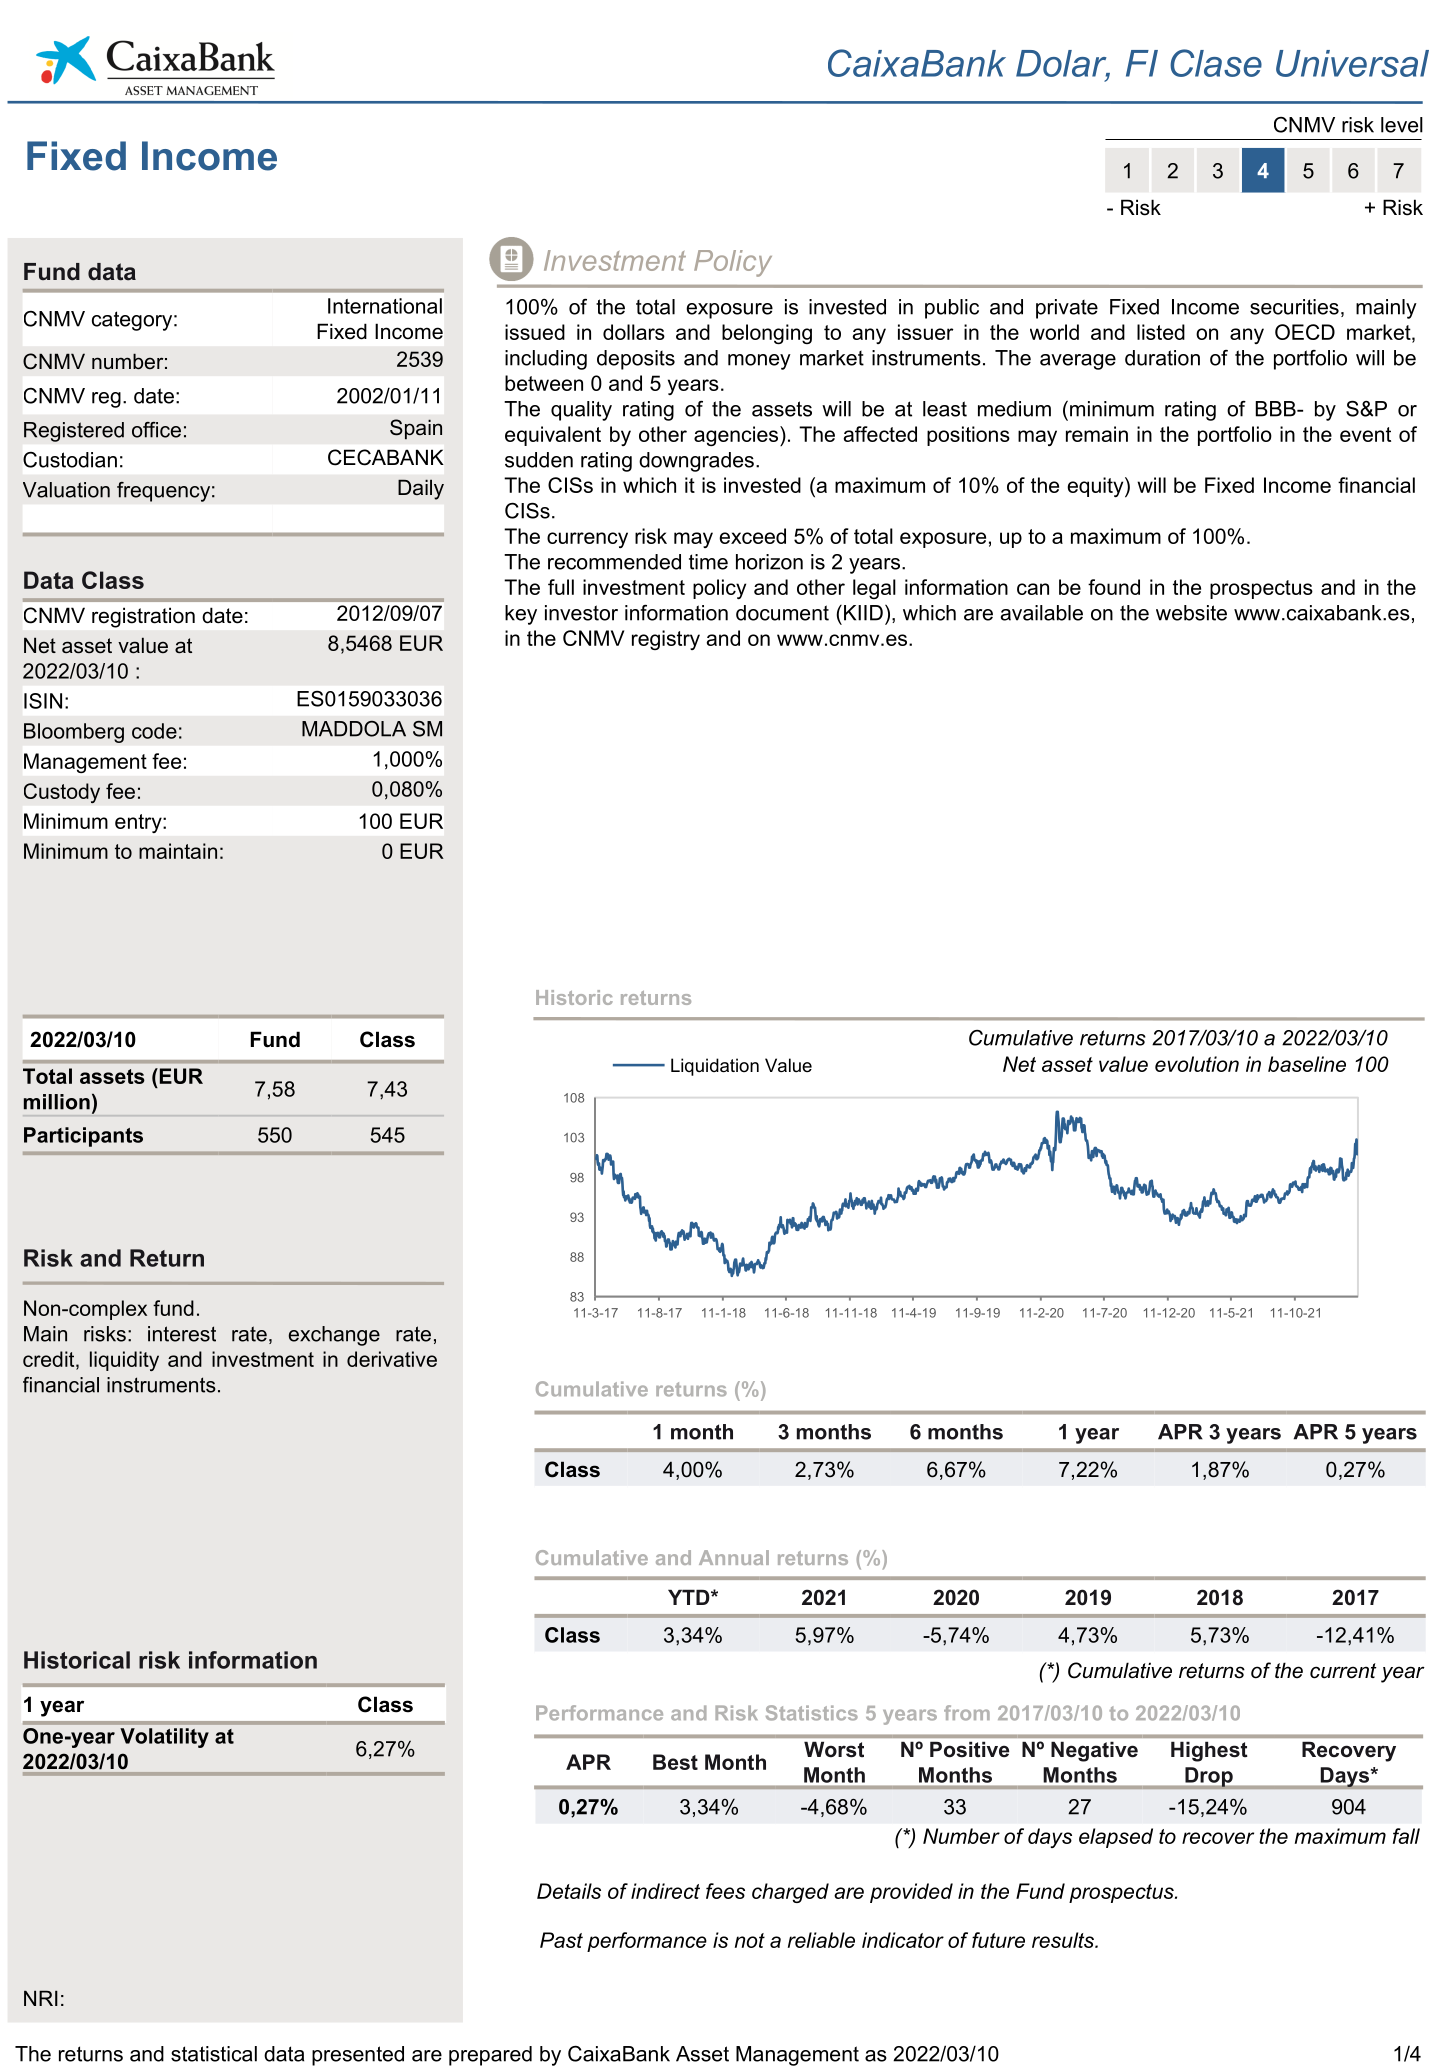 Image resolution: width=1434 pixels, height=2072 pixels. What do you see at coordinates (1191, 613) in the screenshot?
I see `website` at bounding box center [1191, 613].
